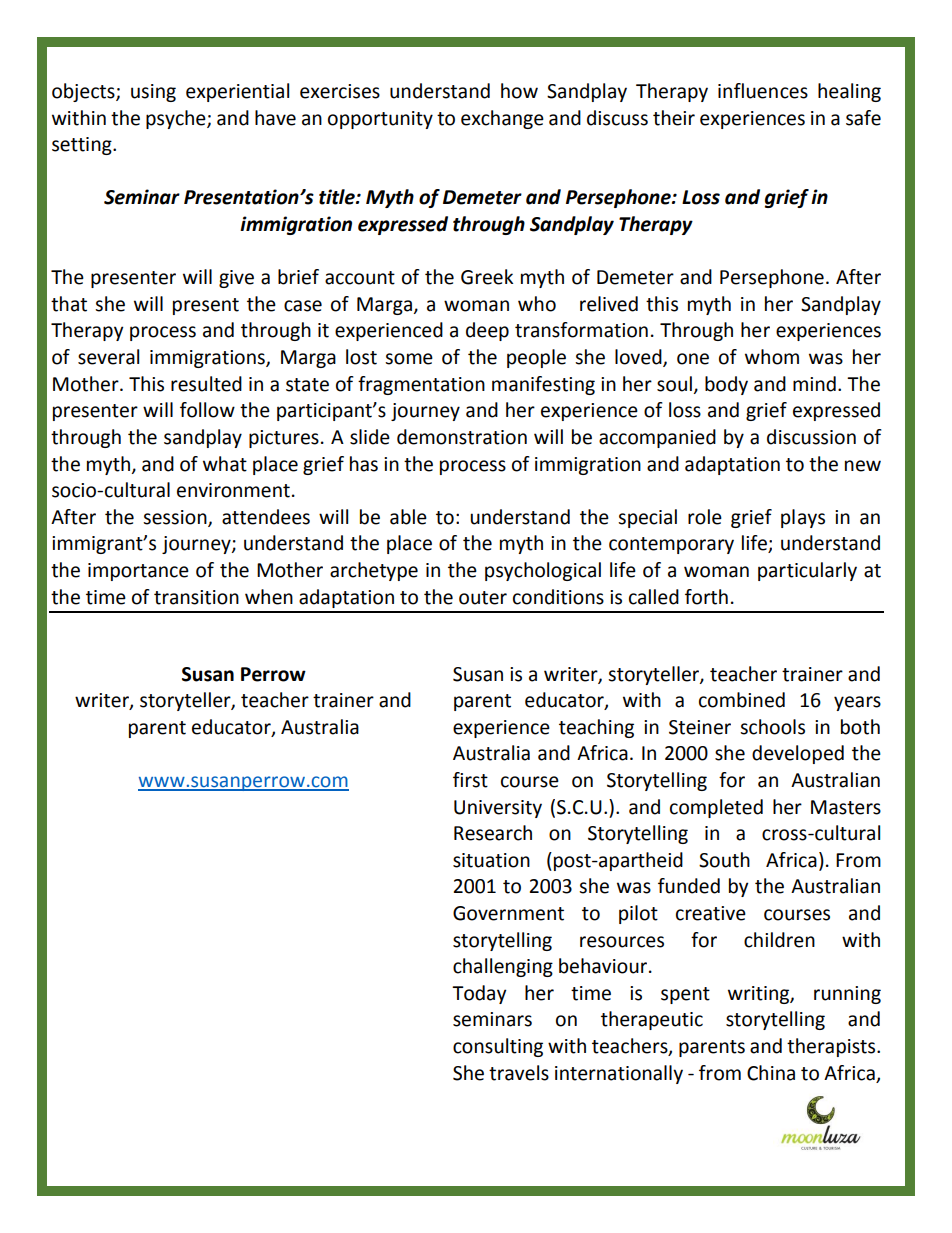 This document has height=1233, width=952. I want to click on plays, so click(803, 518).
